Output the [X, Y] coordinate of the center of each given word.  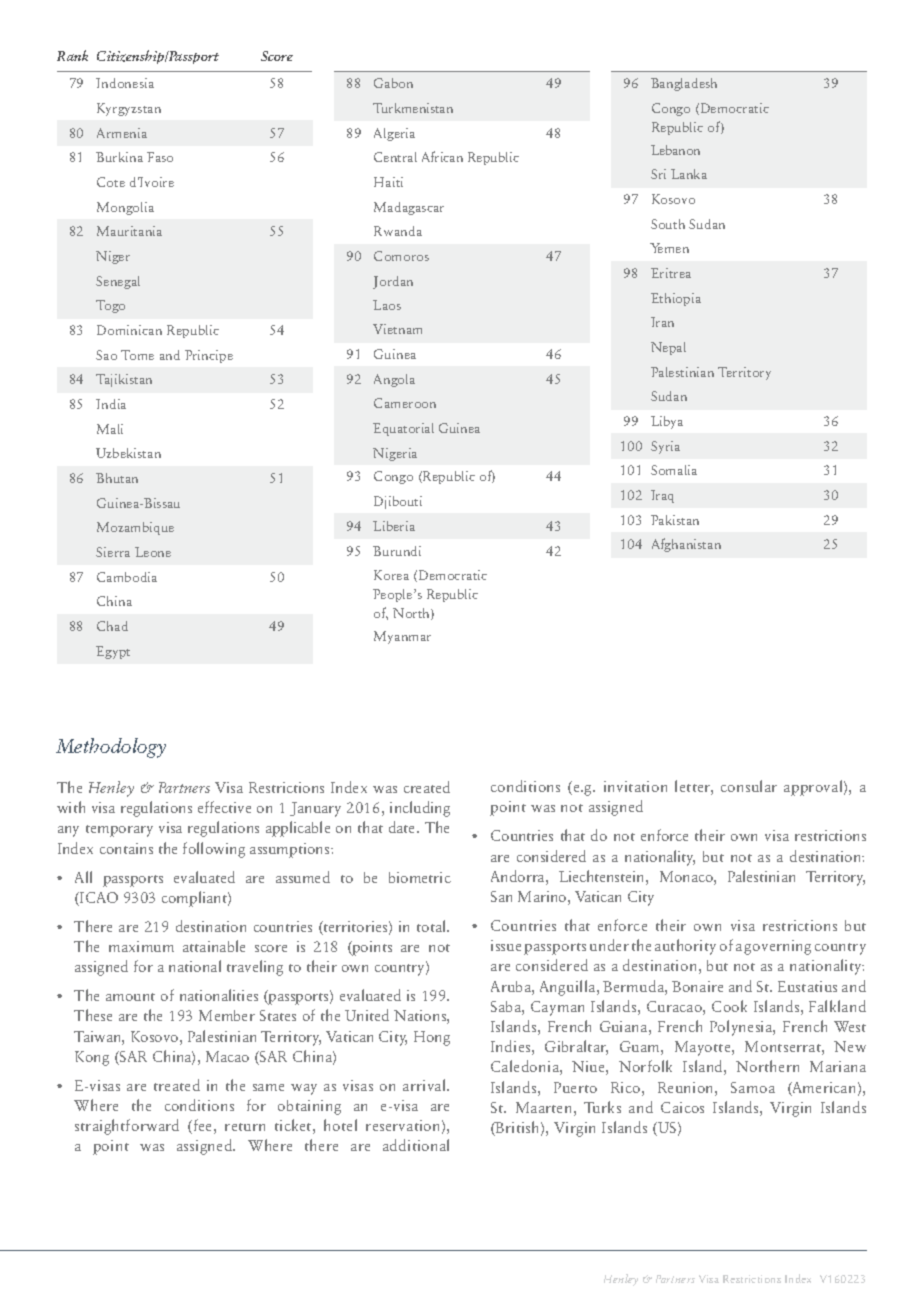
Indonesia [125, 83]
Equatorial [403, 429]
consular [749, 786]
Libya [667, 422]
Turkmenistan [413, 108]
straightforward [127, 1127]
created [427, 787]
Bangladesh [684, 84]
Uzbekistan [128, 453]
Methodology [111, 748]
